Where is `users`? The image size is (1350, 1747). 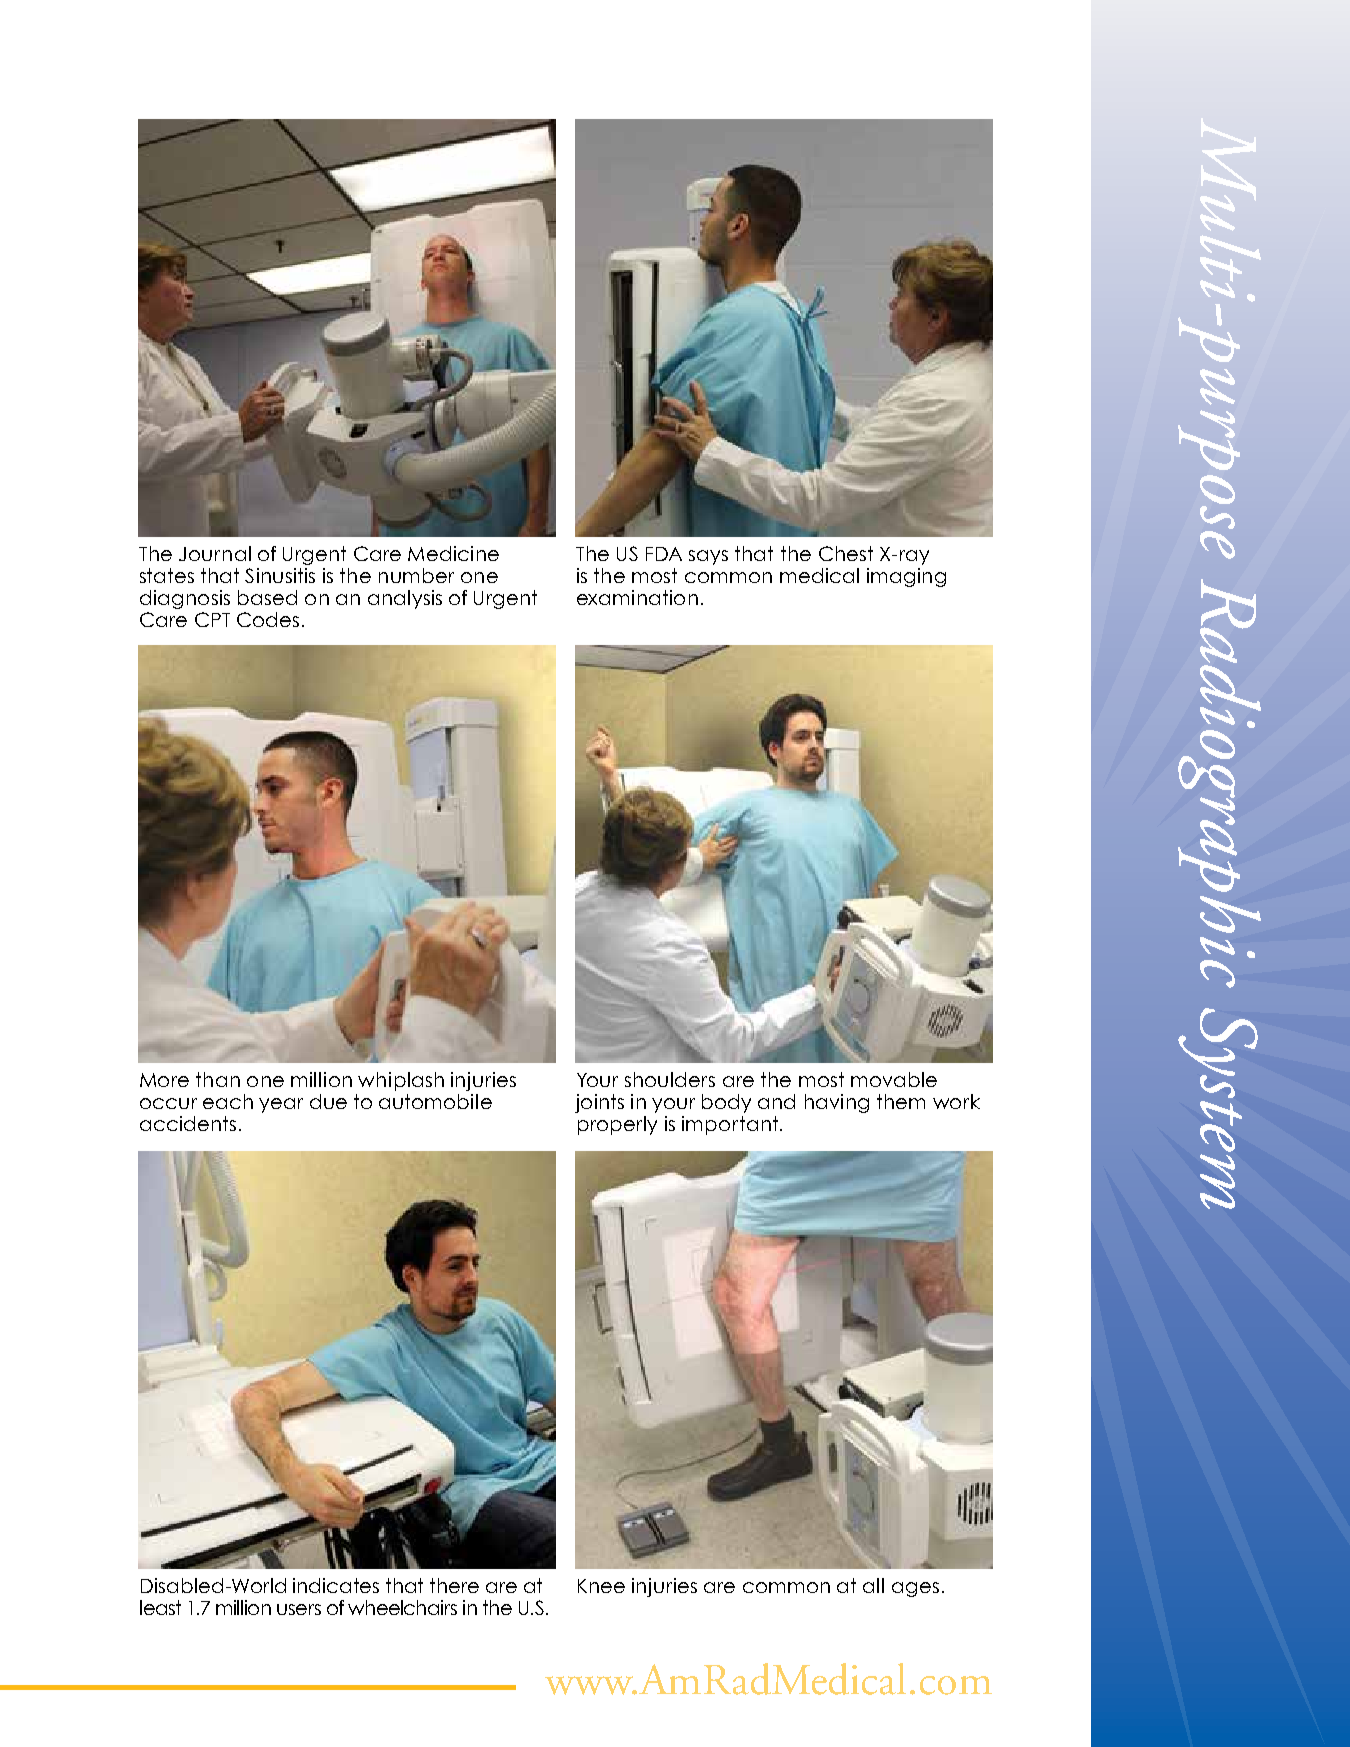 users is located at coordinates (299, 1609).
